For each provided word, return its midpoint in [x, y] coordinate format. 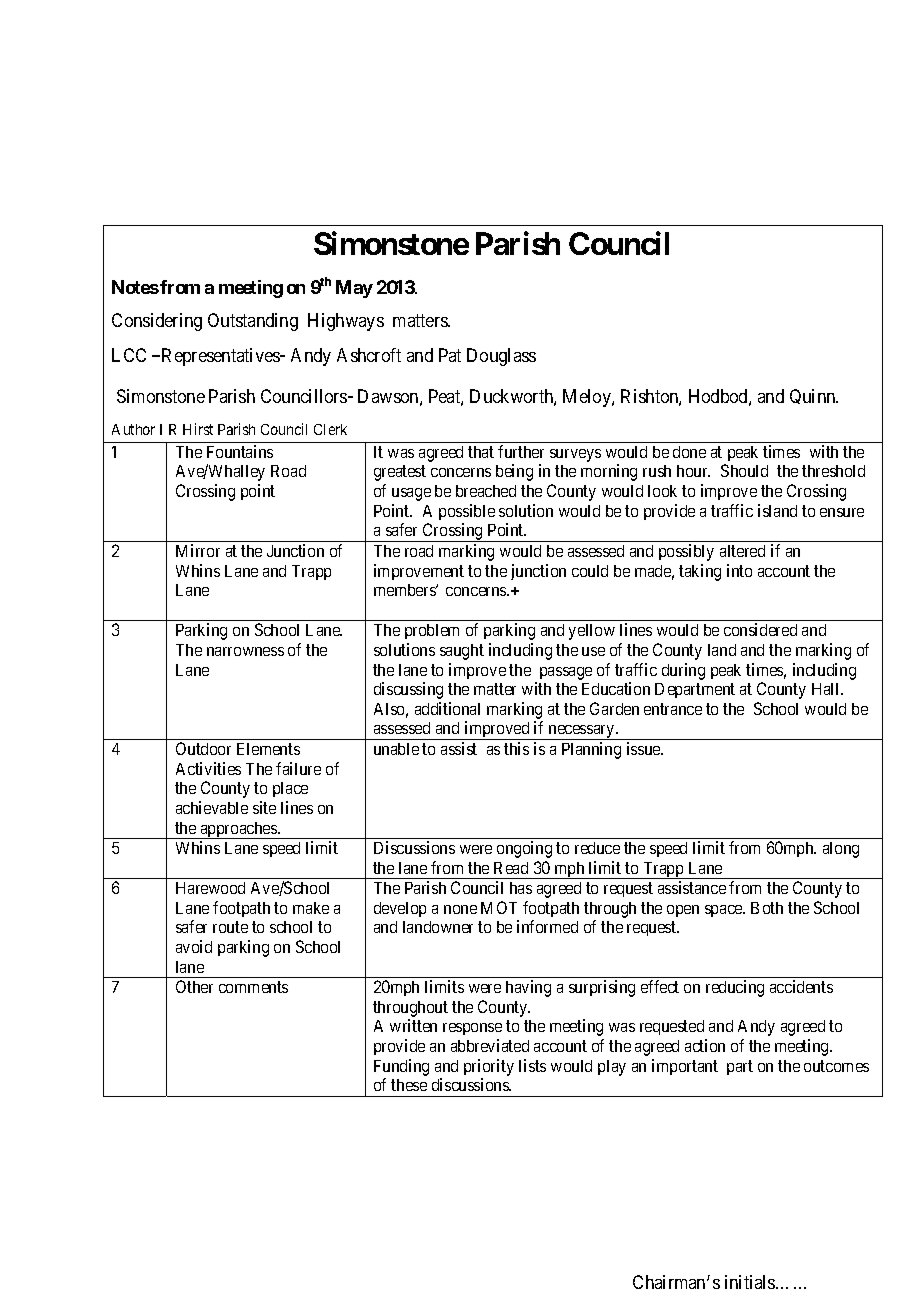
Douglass [501, 357]
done [689, 452]
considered [760, 629]
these [409, 1085]
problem [432, 631]
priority [489, 1067]
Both [767, 908]
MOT [499, 907]
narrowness [245, 651]
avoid [194, 946]
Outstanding [253, 322]
